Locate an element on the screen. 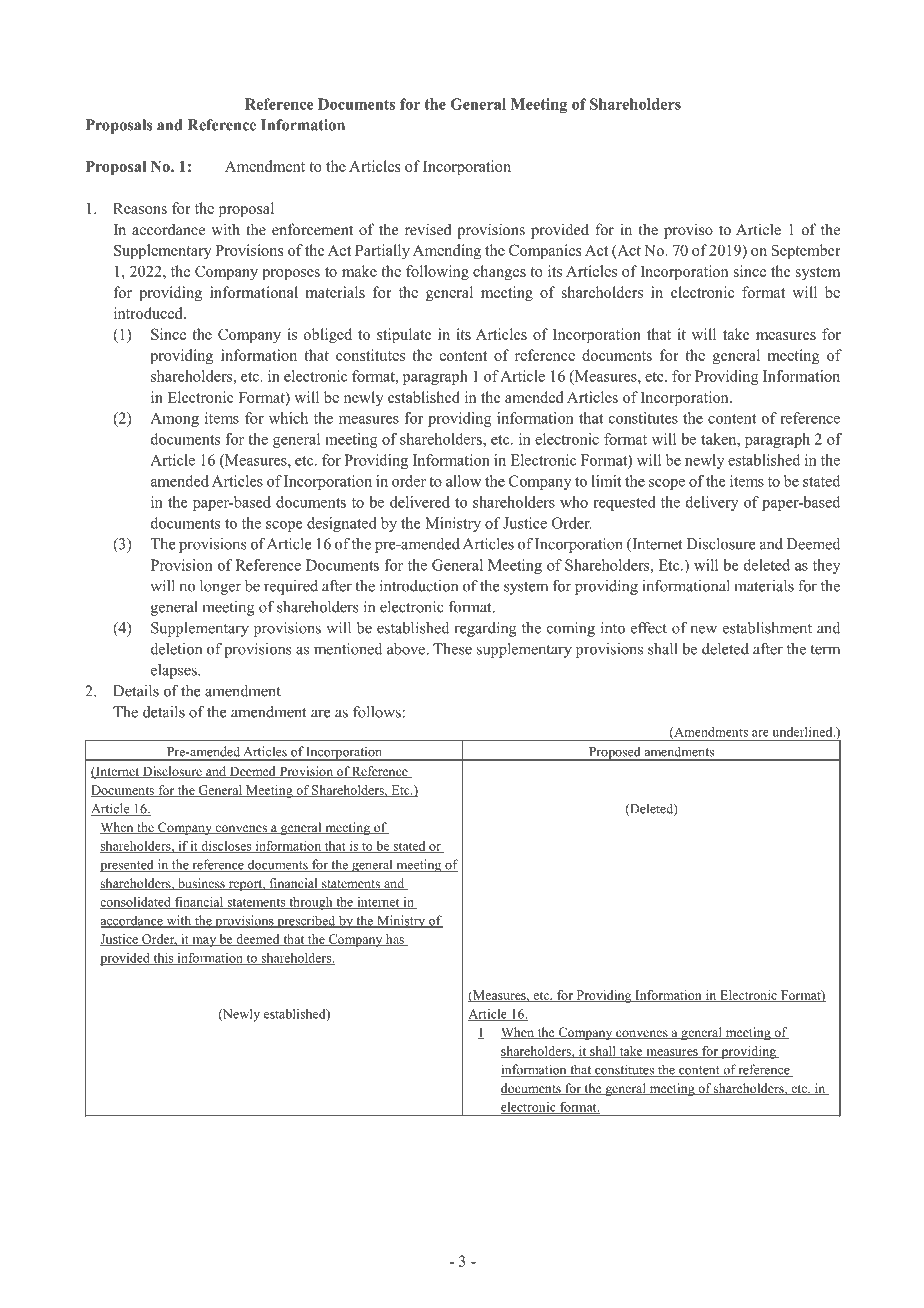 The width and height of the screenshot is (924, 1308). elapses is located at coordinates (175, 671).
